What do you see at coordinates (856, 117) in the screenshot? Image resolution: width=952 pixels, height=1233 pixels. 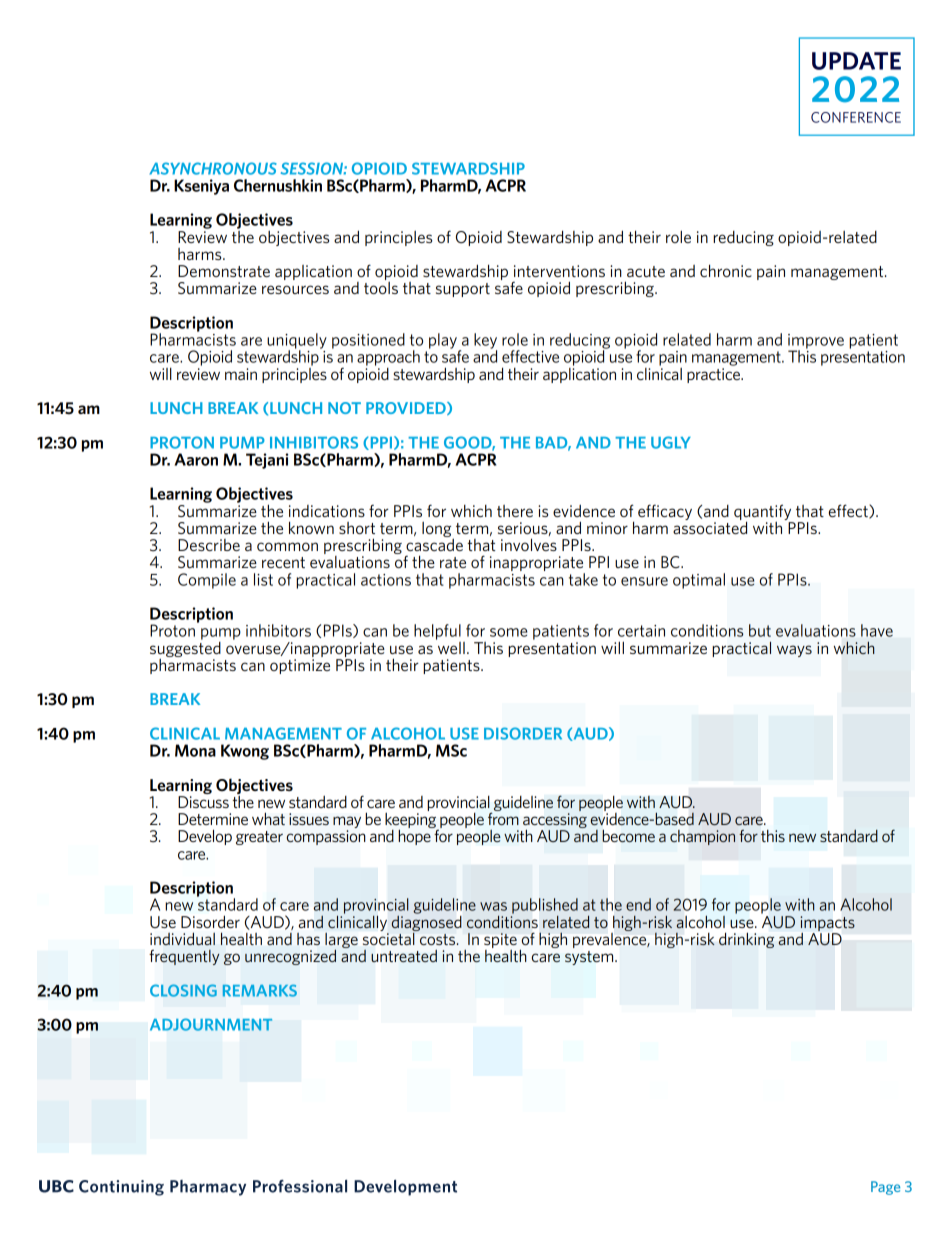 I see `CONFERENCE` at bounding box center [856, 117].
